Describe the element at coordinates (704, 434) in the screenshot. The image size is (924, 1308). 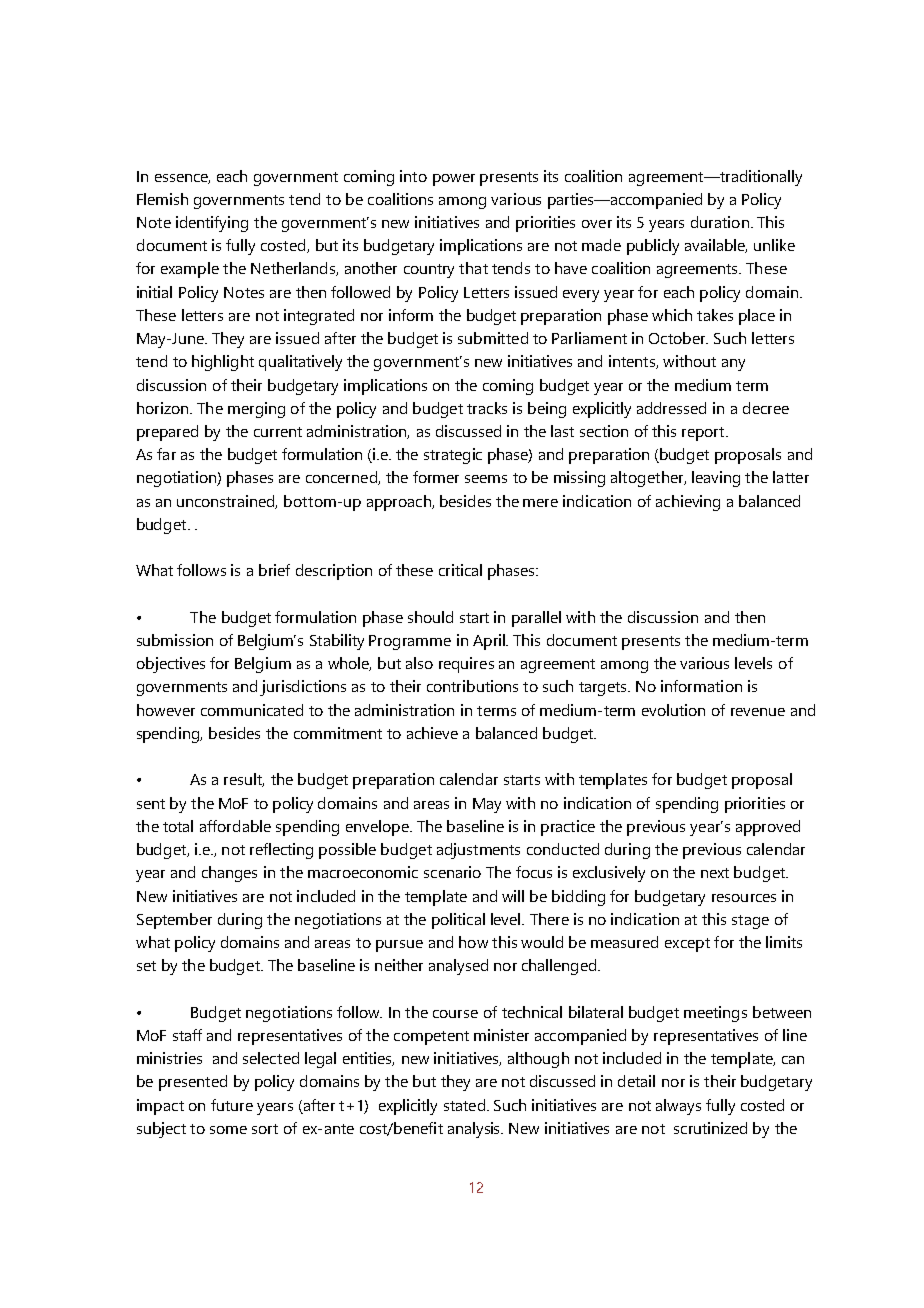
I see `report` at that location.
